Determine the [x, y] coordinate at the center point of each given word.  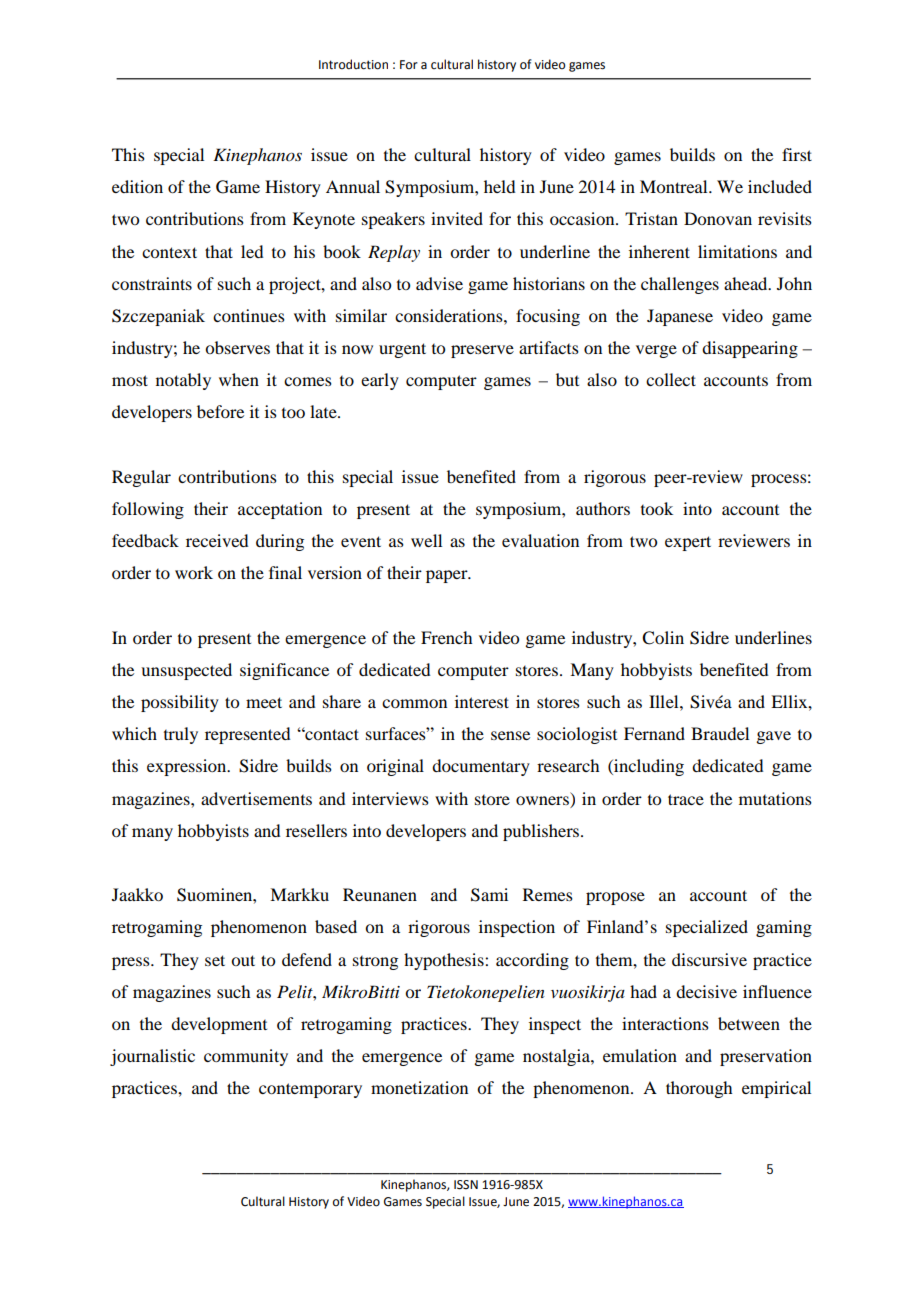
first [797, 154]
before [220, 411]
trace [686, 799]
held [499, 186]
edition [137, 186]
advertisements [256, 798]
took [657, 508]
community [246, 1057]
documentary [481, 767]
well [426, 540]
